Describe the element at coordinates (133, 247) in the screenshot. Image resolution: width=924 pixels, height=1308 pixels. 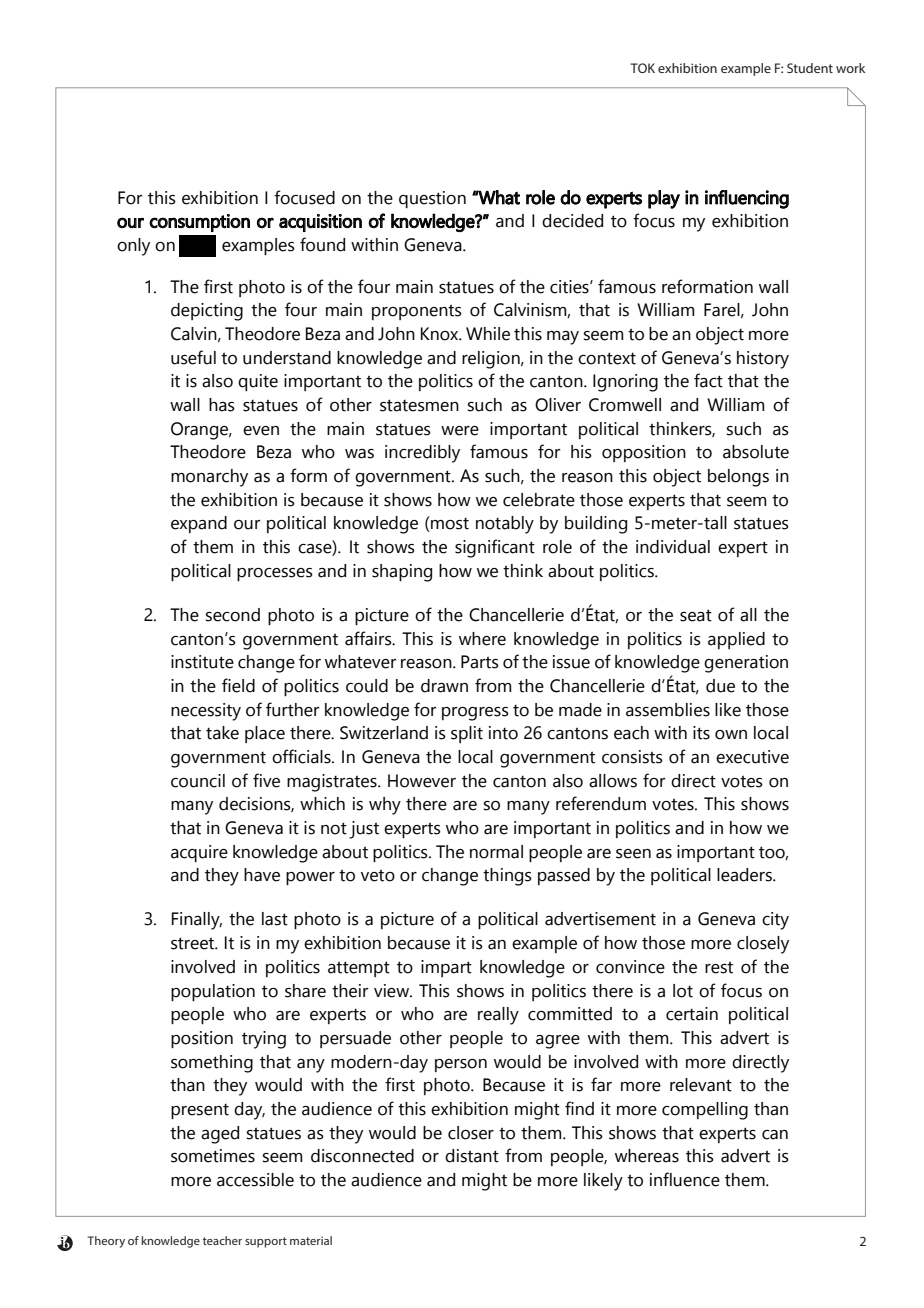
I see `only` at that location.
